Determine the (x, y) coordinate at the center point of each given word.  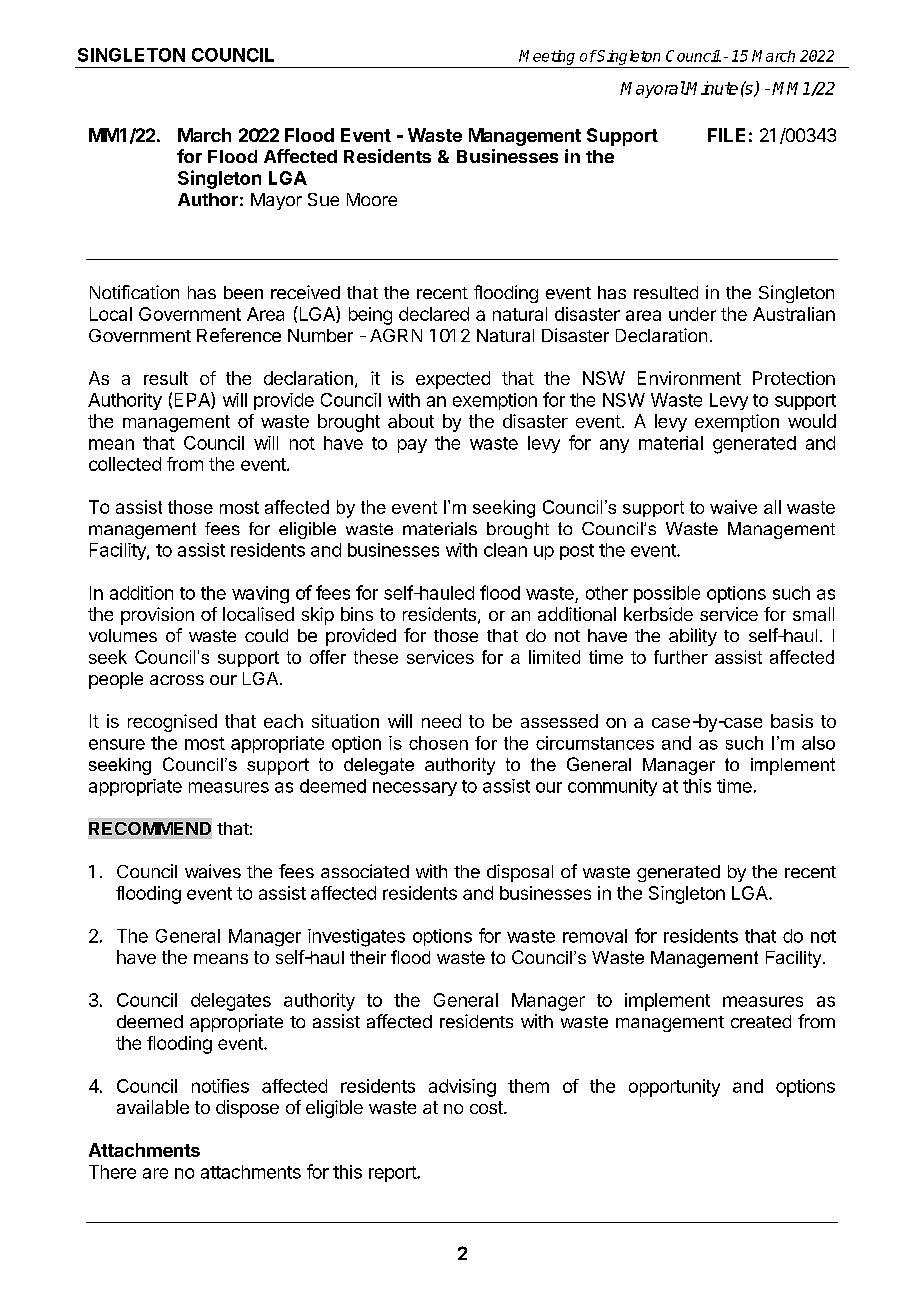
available (153, 1107)
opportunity (674, 1088)
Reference (239, 335)
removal (595, 936)
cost (487, 1107)
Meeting (547, 57)
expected (453, 380)
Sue (323, 199)
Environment (689, 378)
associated (365, 871)
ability (693, 637)
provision (157, 616)
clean (505, 550)
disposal (520, 873)
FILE (726, 135)
